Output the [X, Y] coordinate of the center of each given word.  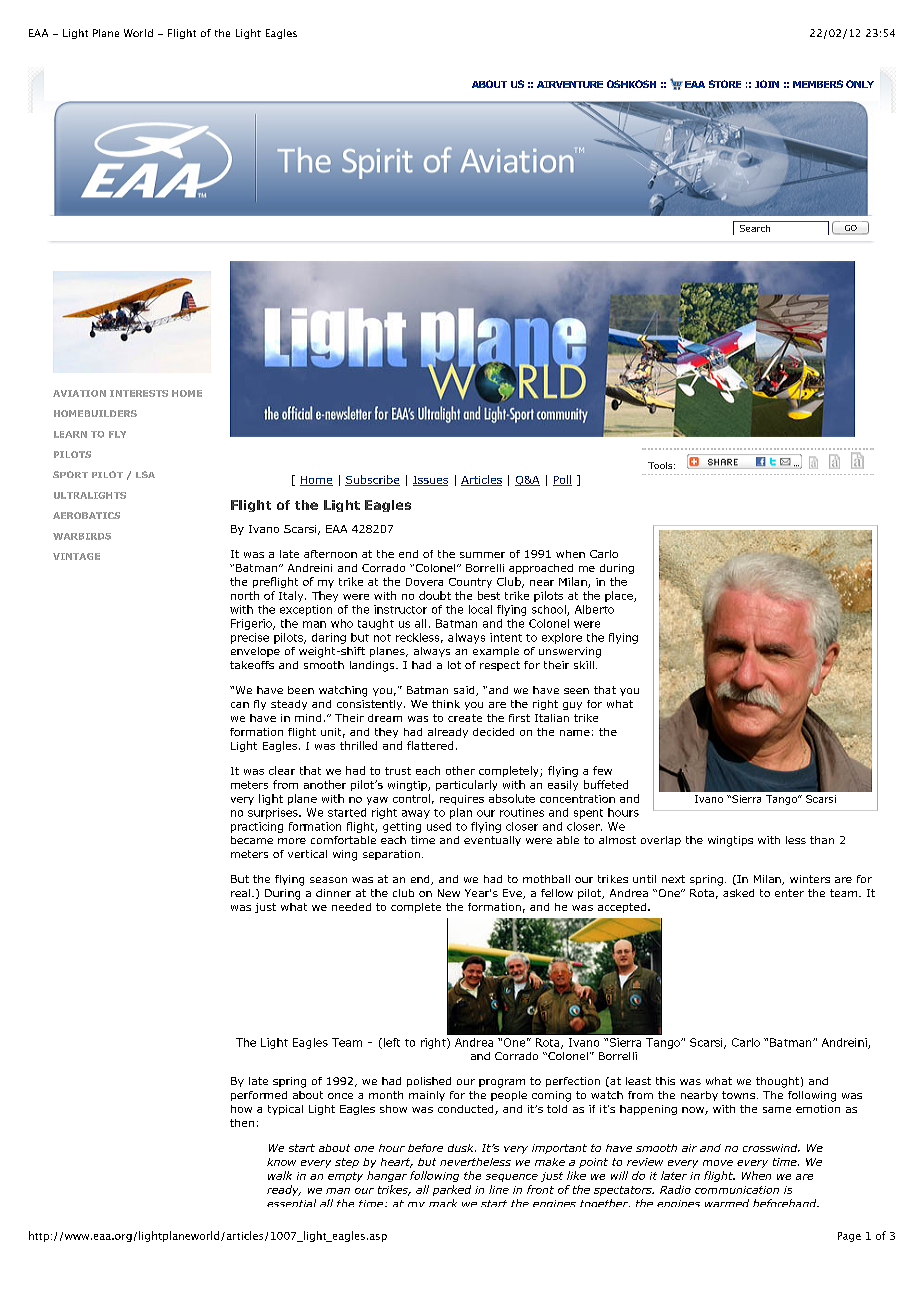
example [496, 652]
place [620, 596]
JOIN [767, 84]
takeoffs [252, 665]
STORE [725, 84]
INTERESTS [139, 393]
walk [280, 1175]
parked [452, 1190]
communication [737, 1190]
